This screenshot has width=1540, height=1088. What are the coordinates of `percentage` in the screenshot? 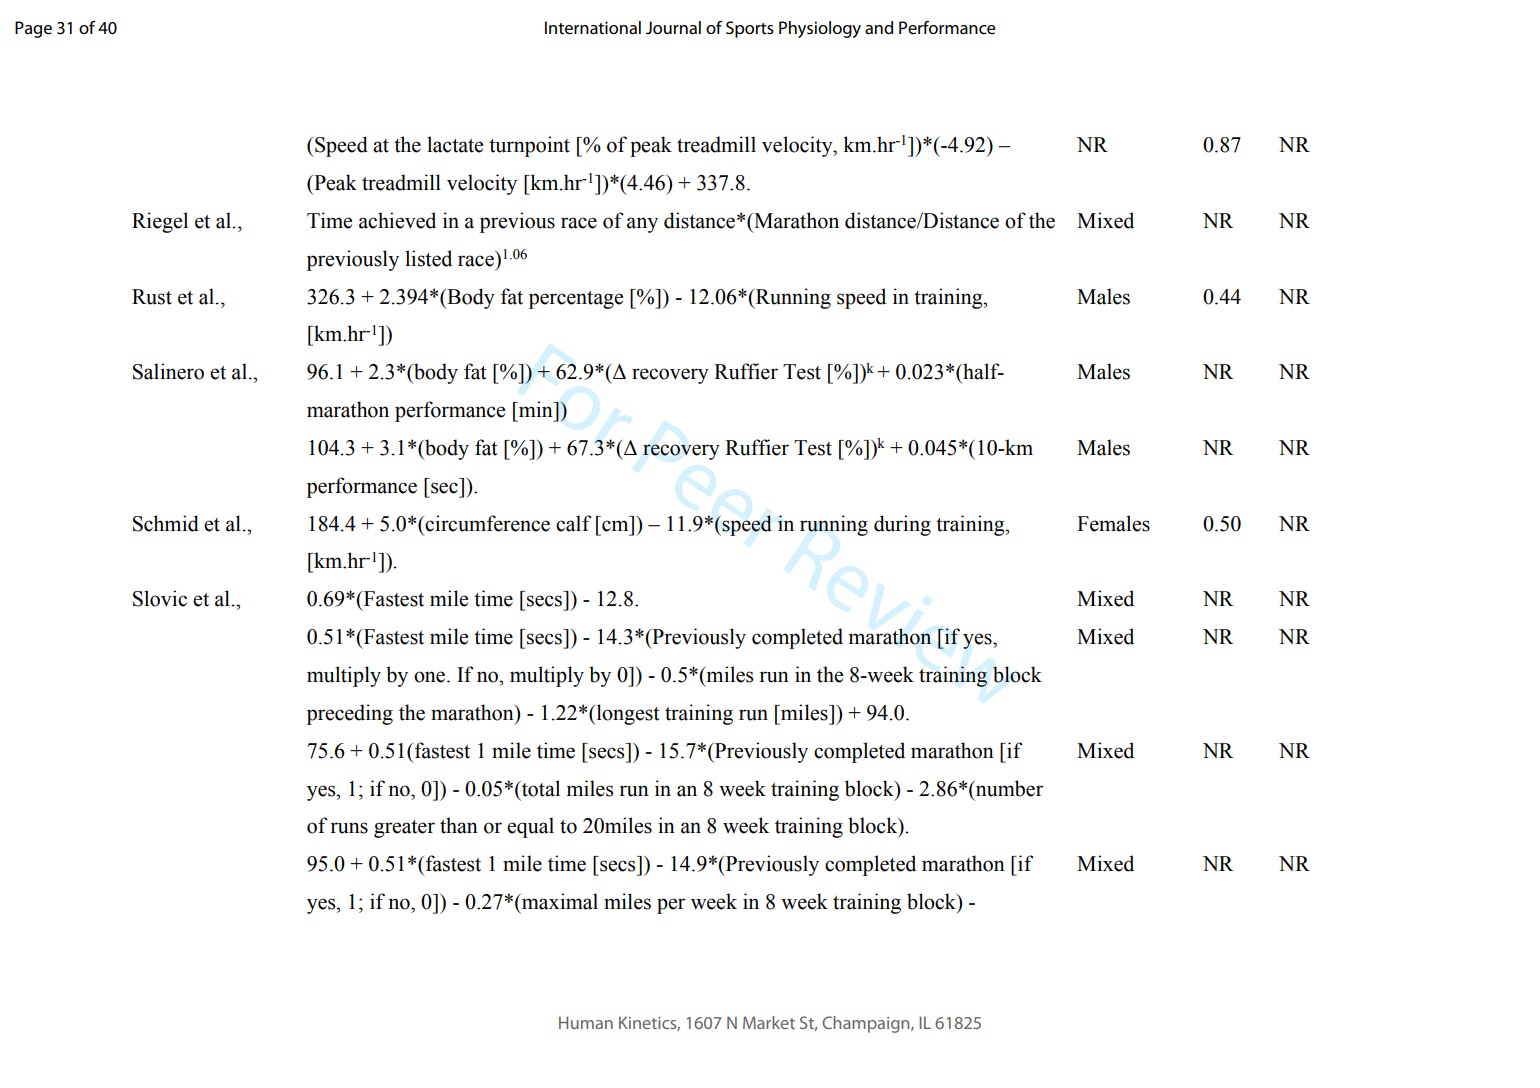 It's located at (576, 300).
